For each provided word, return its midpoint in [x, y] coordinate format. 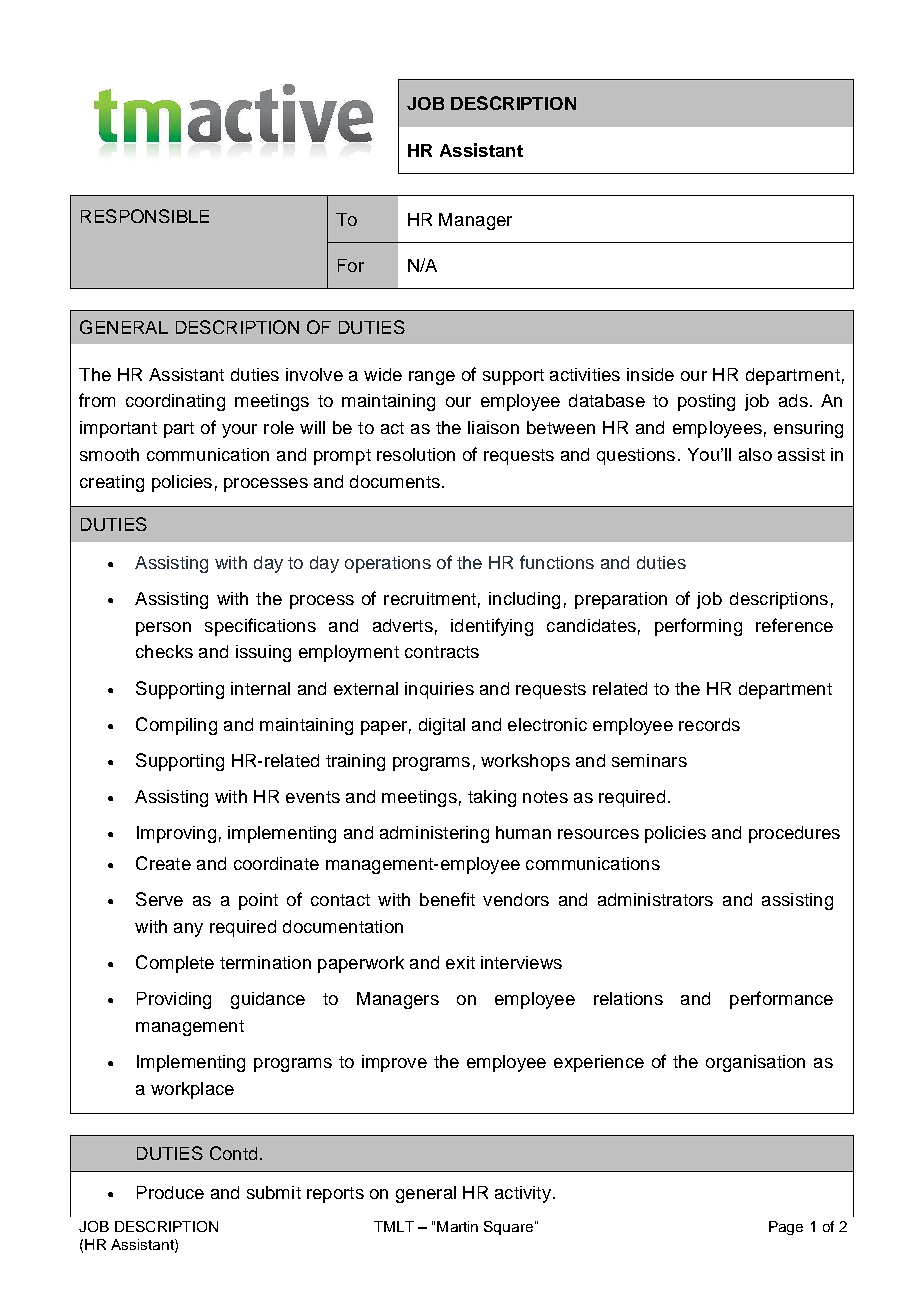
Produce [170, 1192]
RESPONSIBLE [145, 216]
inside [650, 374]
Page [786, 1228]
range [432, 378]
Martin [457, 1226]
